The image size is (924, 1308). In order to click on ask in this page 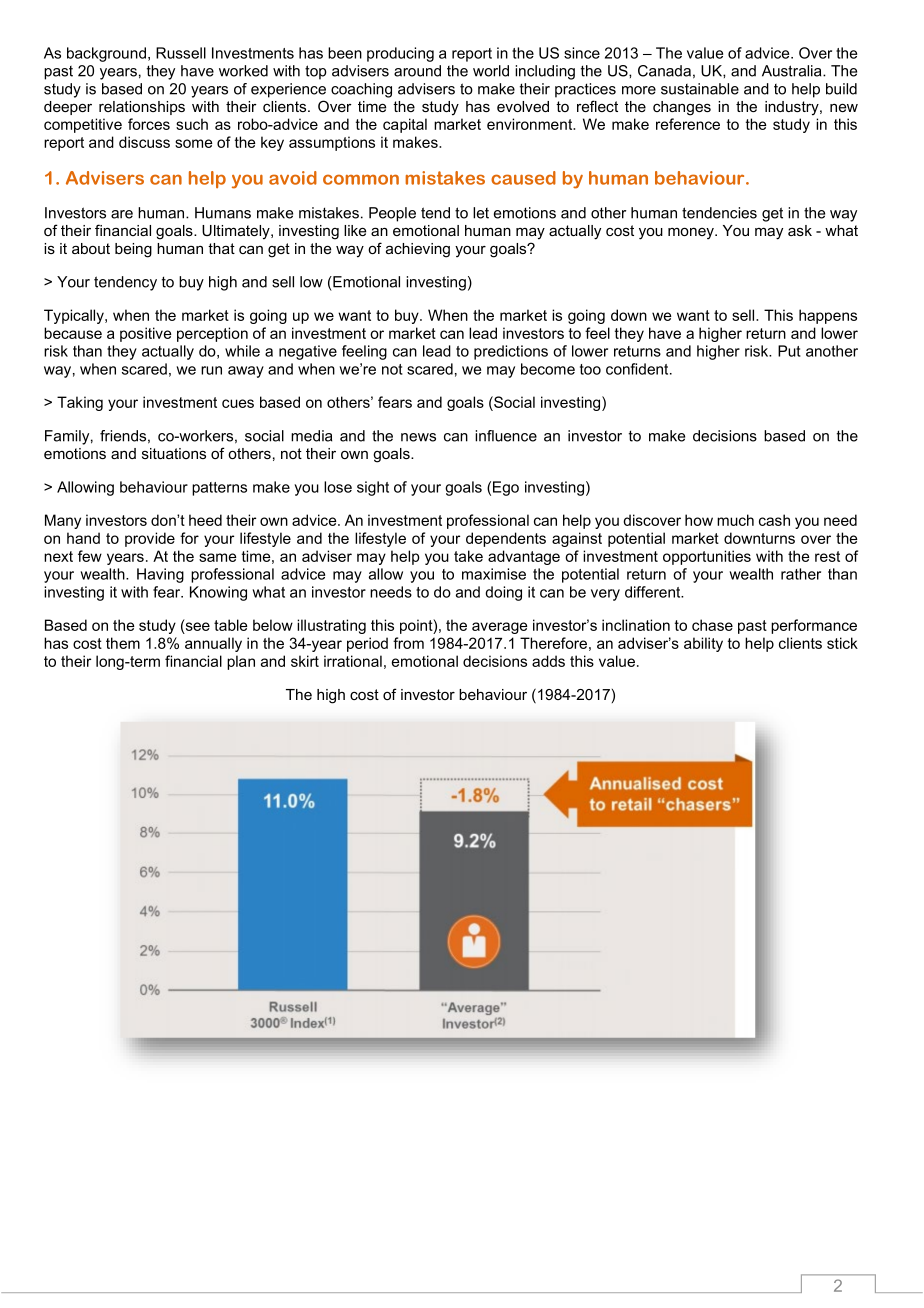, I will do `click(800, 230)`.
